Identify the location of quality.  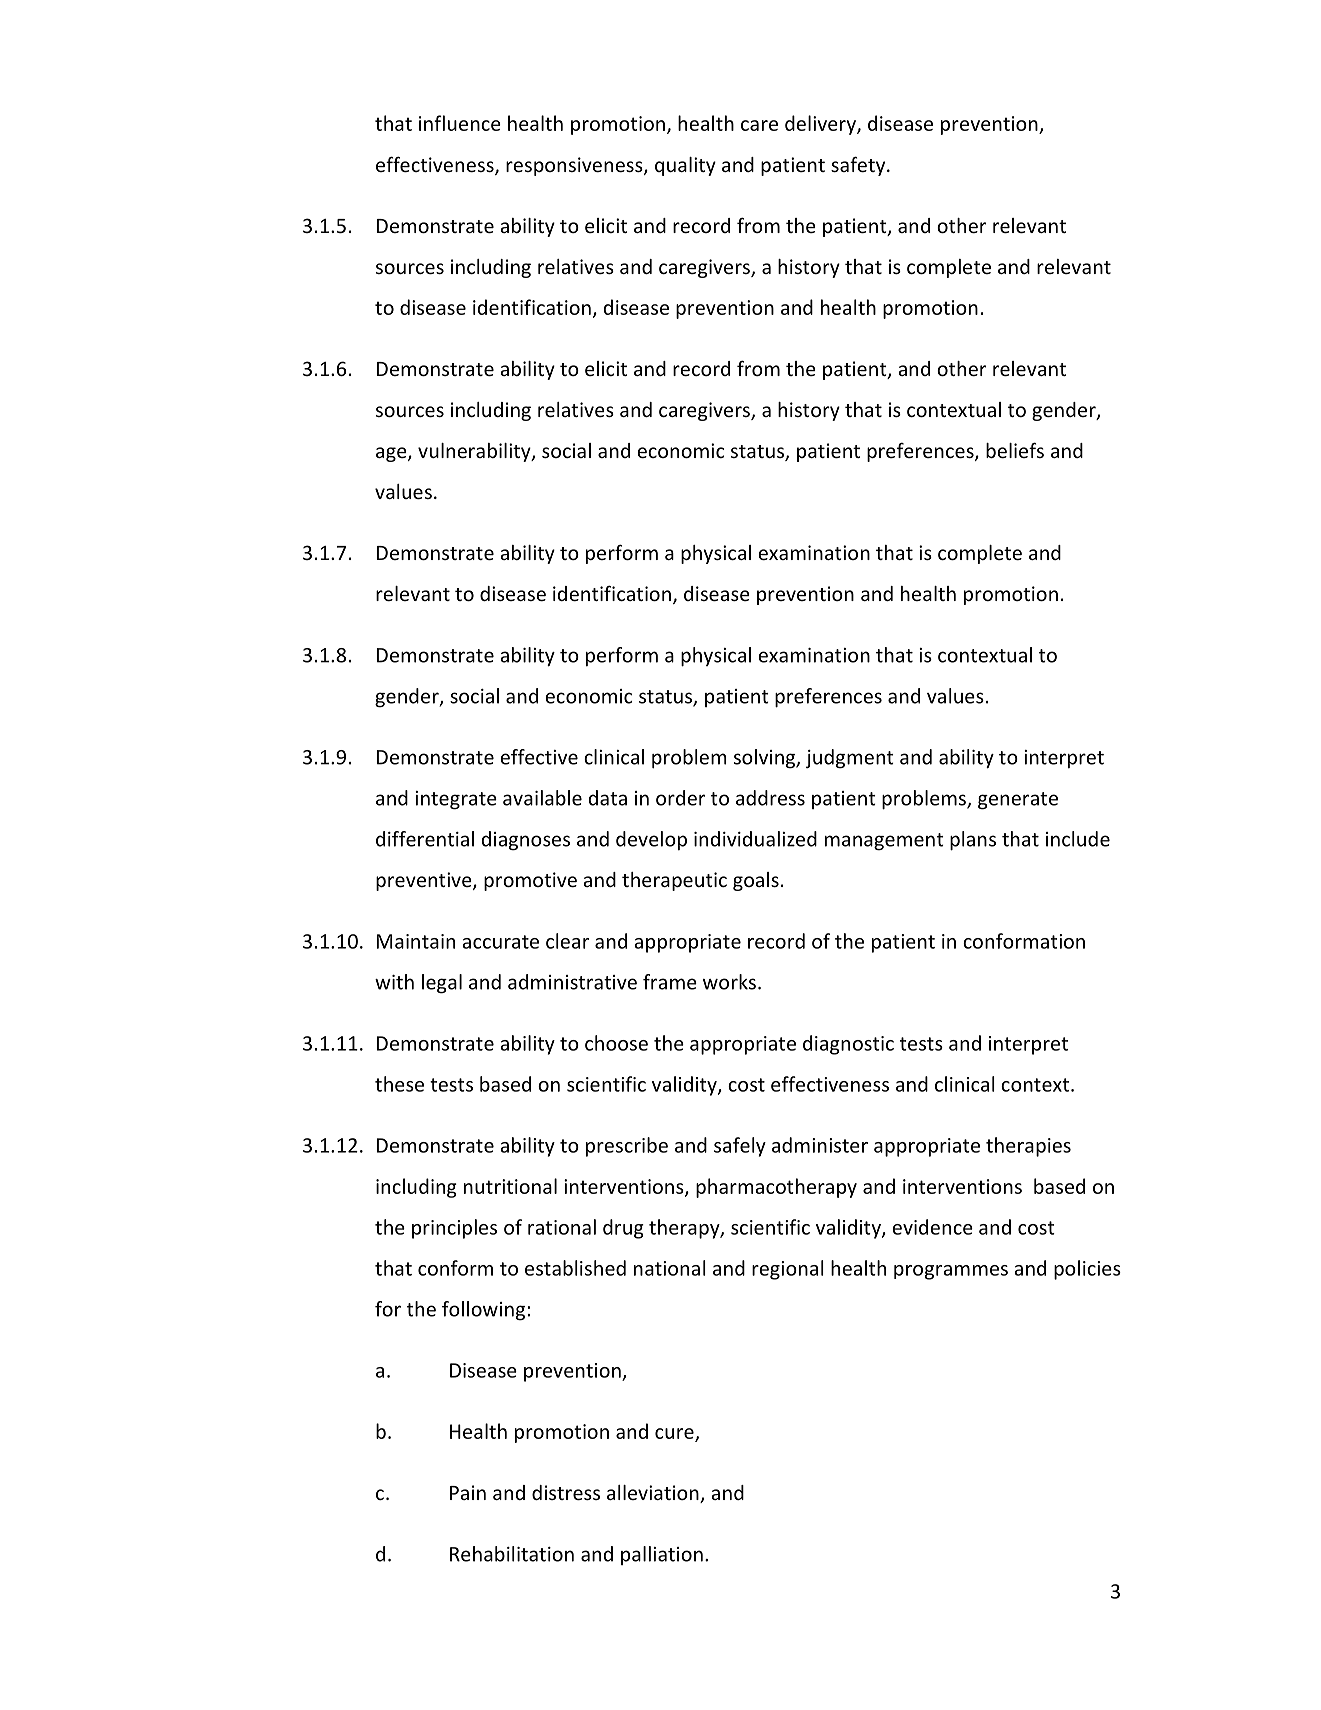
(685, 166).
